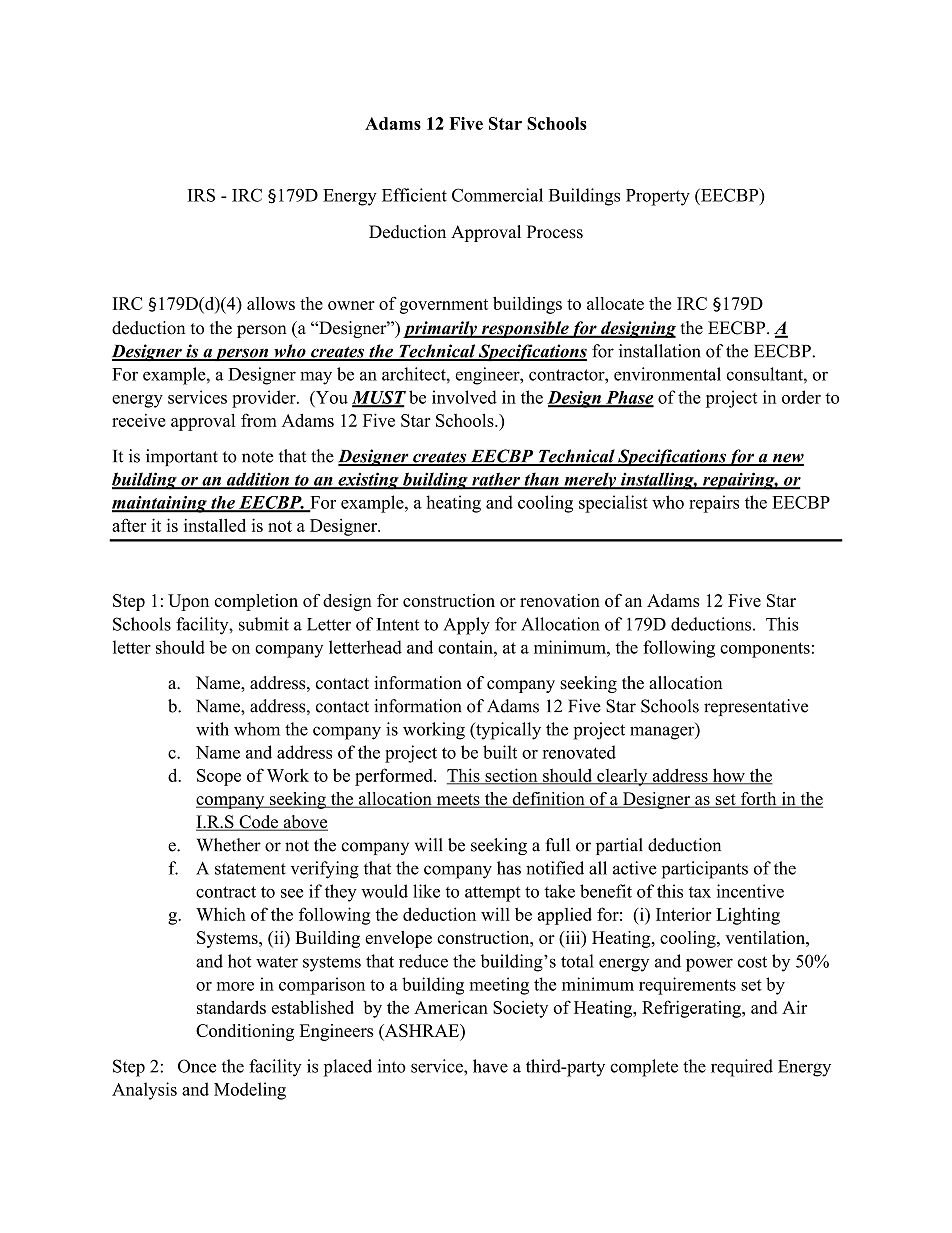 The height and width of the screenshot is (1233, 952). What do you see at coordinates (197, 1066) in the screenshot?
I see `Once` at bounding box center [197, 1066].
